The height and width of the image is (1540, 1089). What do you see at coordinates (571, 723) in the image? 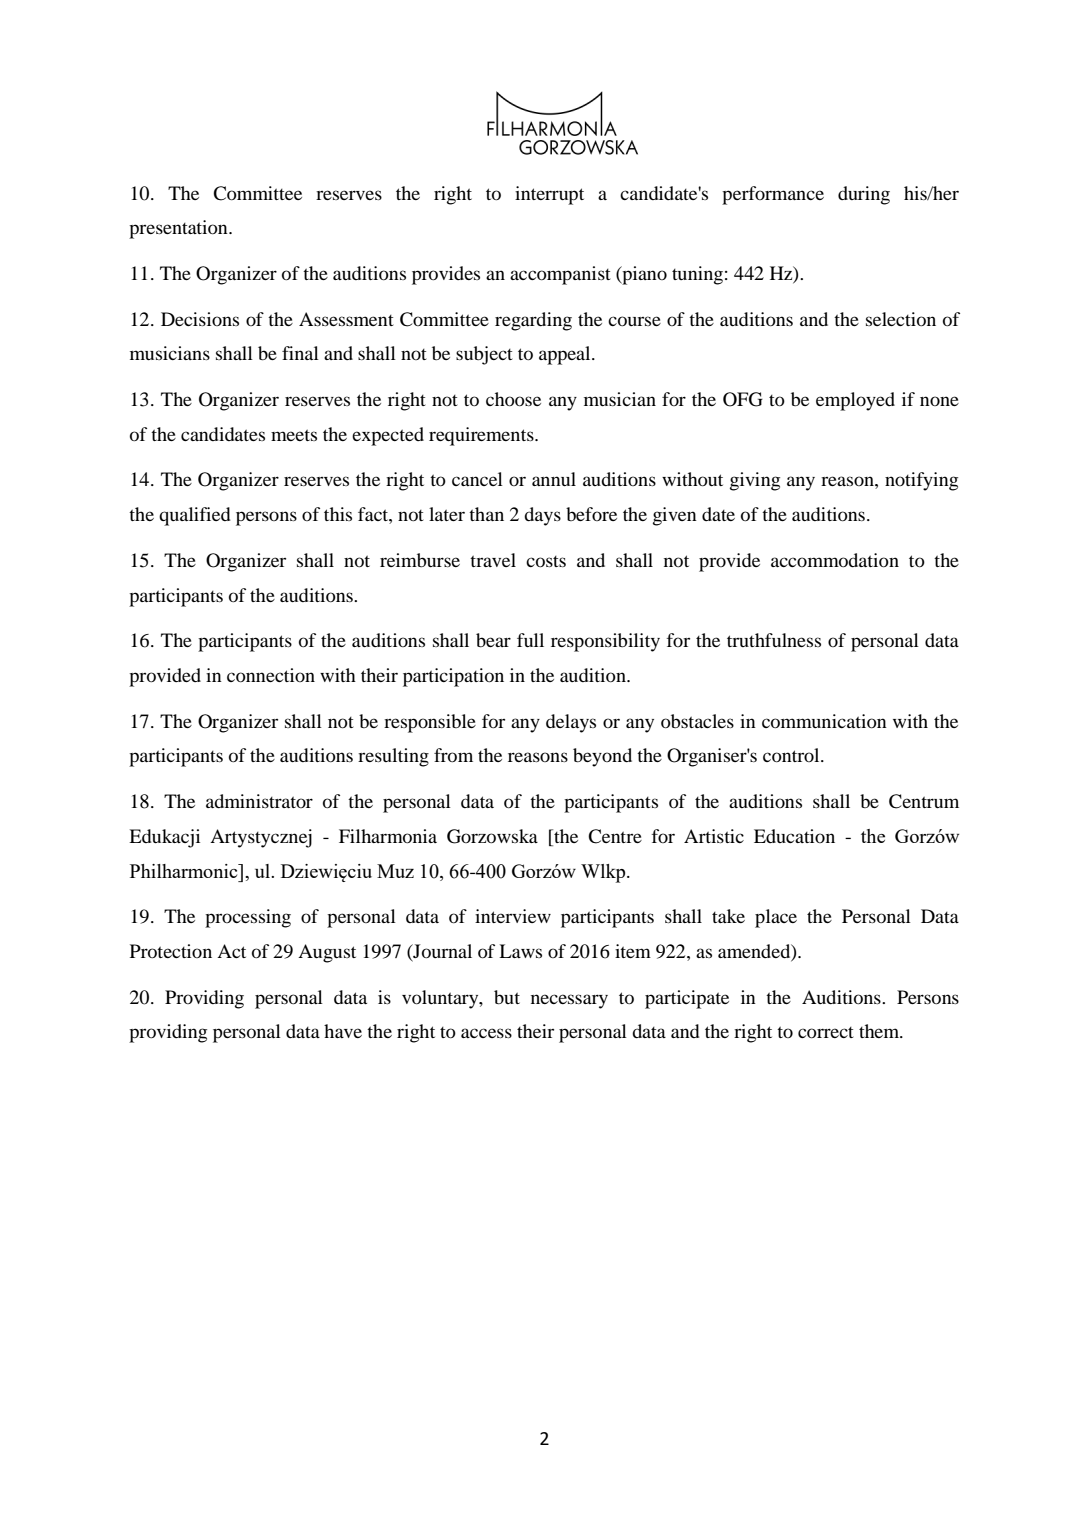
I see `delays` at bounding box center [571, 723].
